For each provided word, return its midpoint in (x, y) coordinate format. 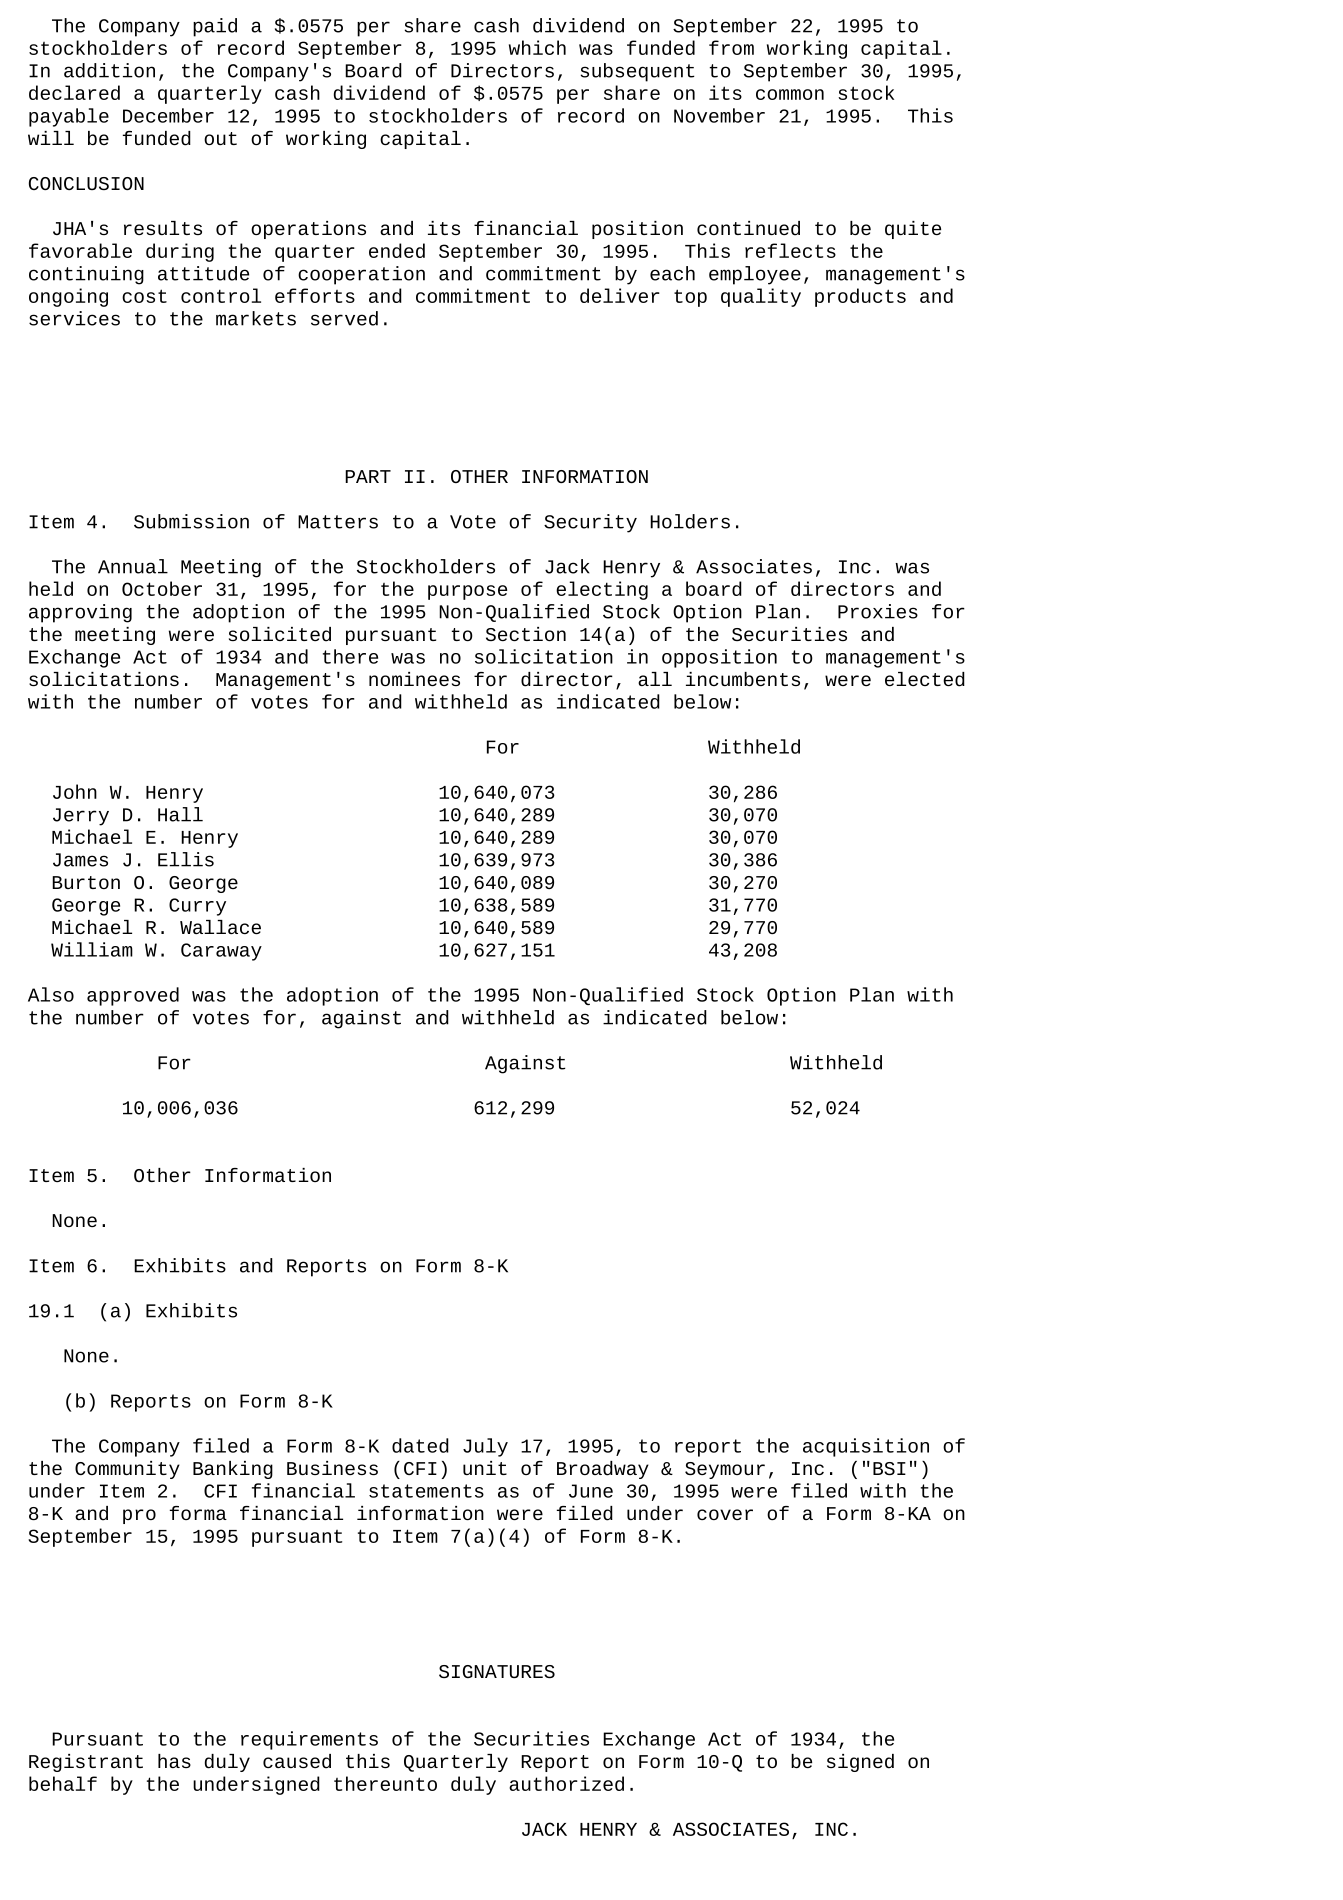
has (174, 1761)
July (485, 1447)
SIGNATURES (497, 1671)
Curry (197, 907)
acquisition (866, 1447)
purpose (467, 592)
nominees (414, 679)
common (790, 94)
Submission (191, 521)
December (168, 115)
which (537, 47)
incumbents (743, 679)
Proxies (878, 611)
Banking (233, 1470)
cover (725, 1514)
